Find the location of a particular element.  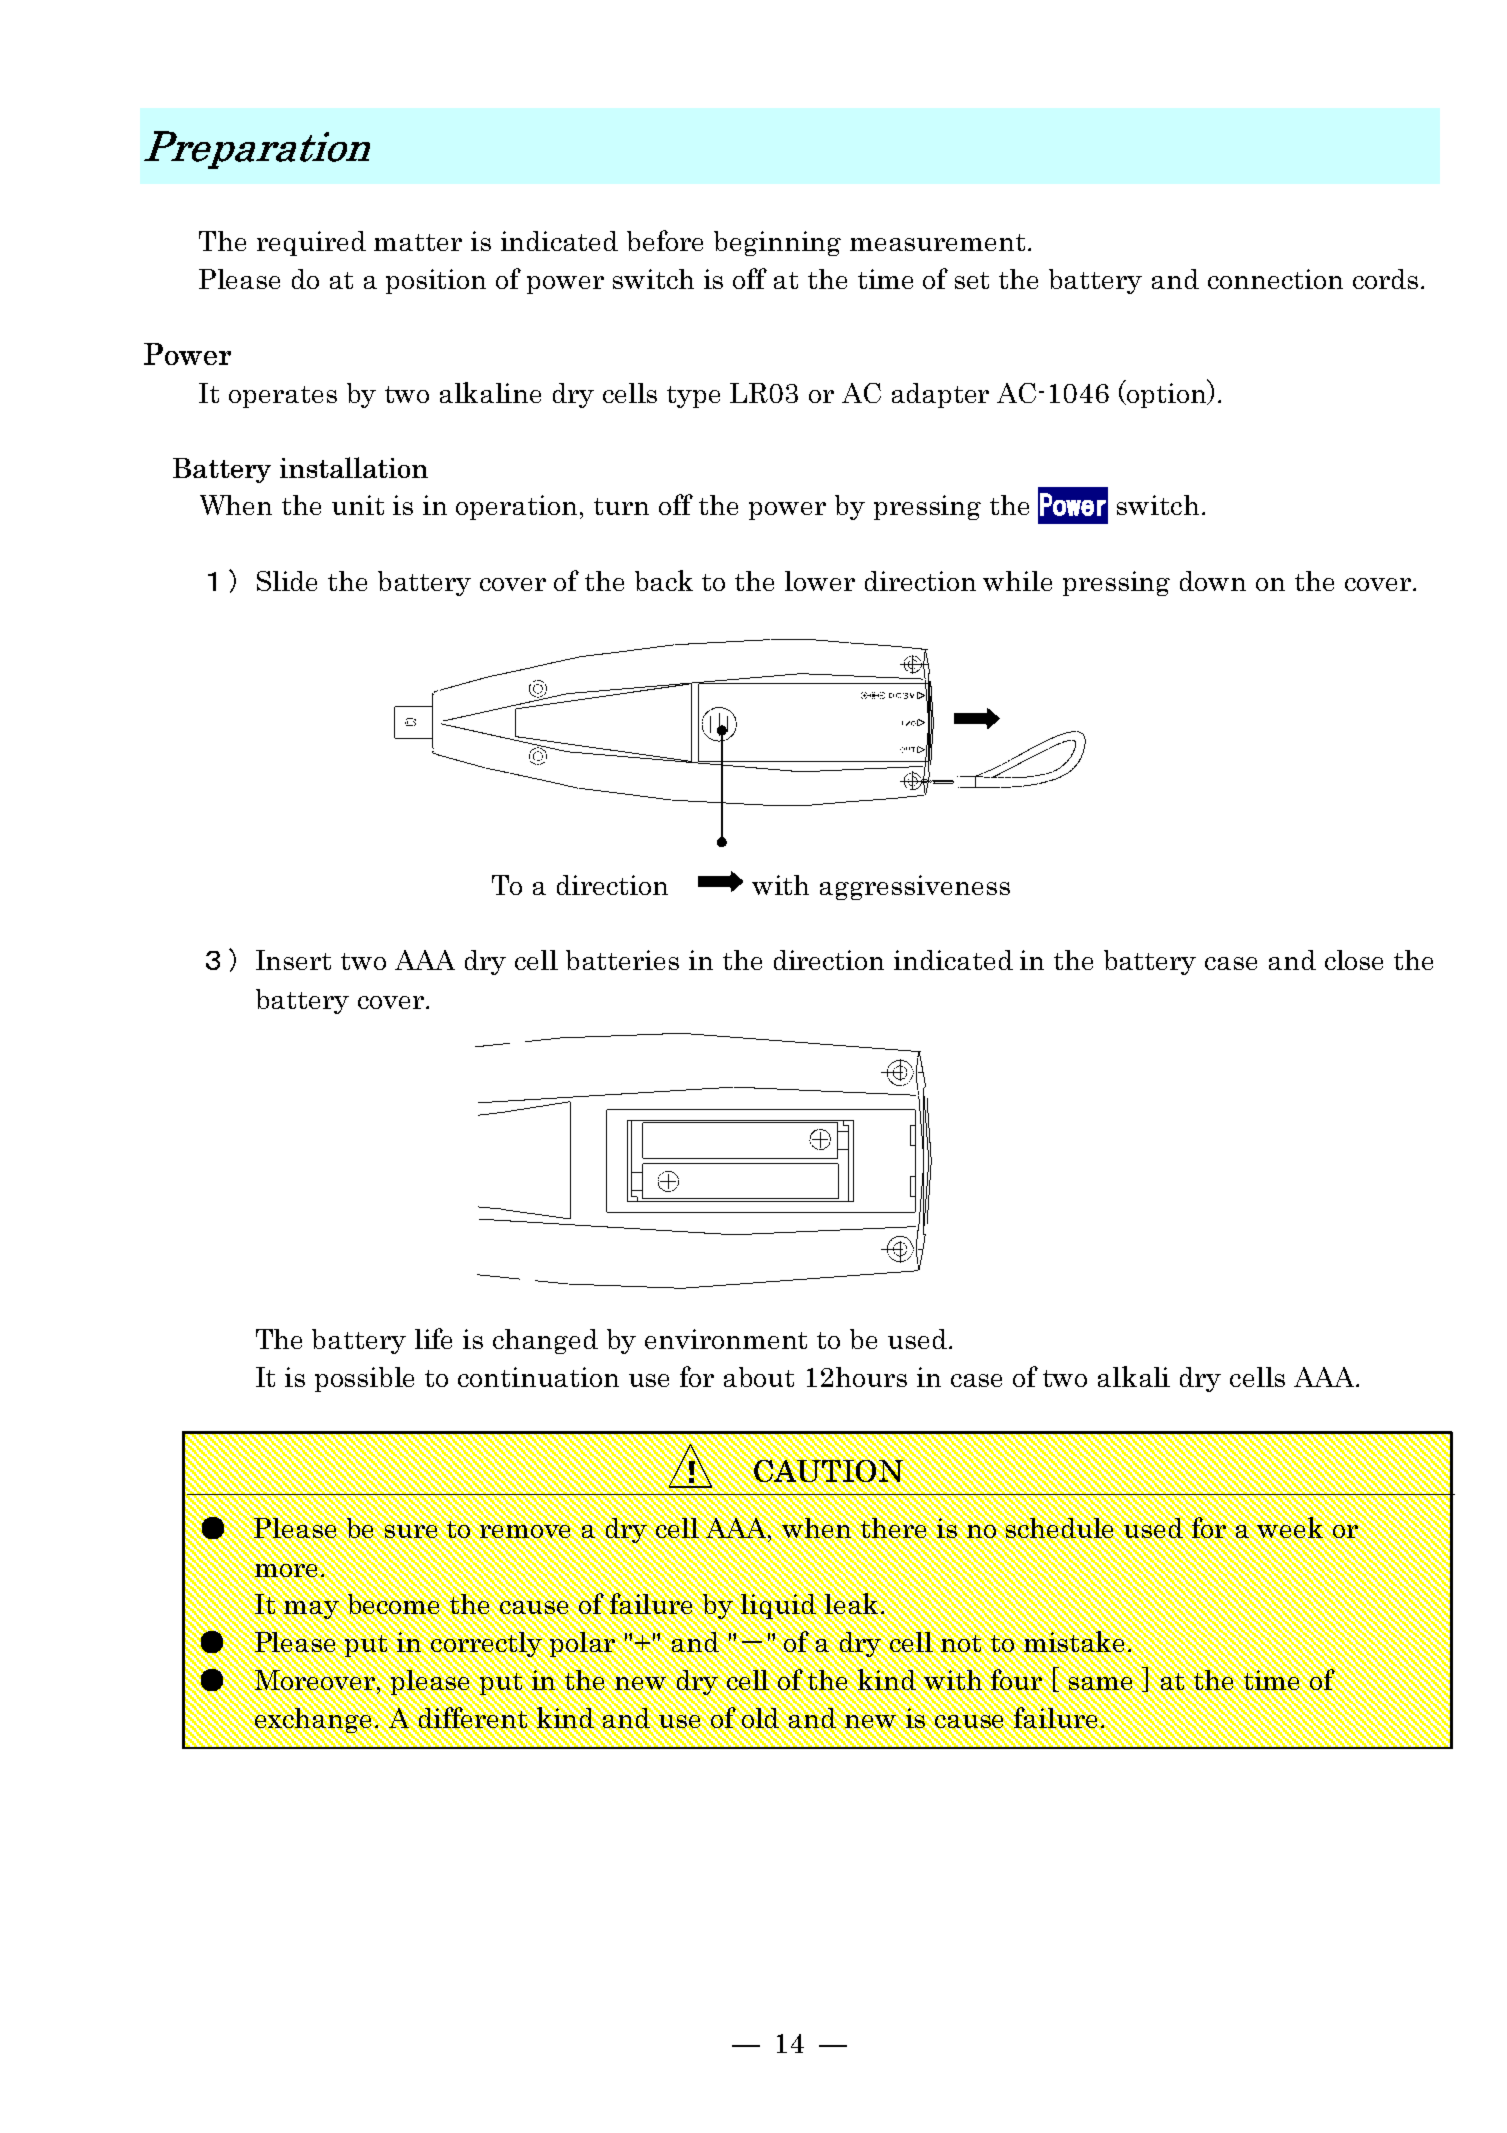

about is located at coordinates (759, 1377).
